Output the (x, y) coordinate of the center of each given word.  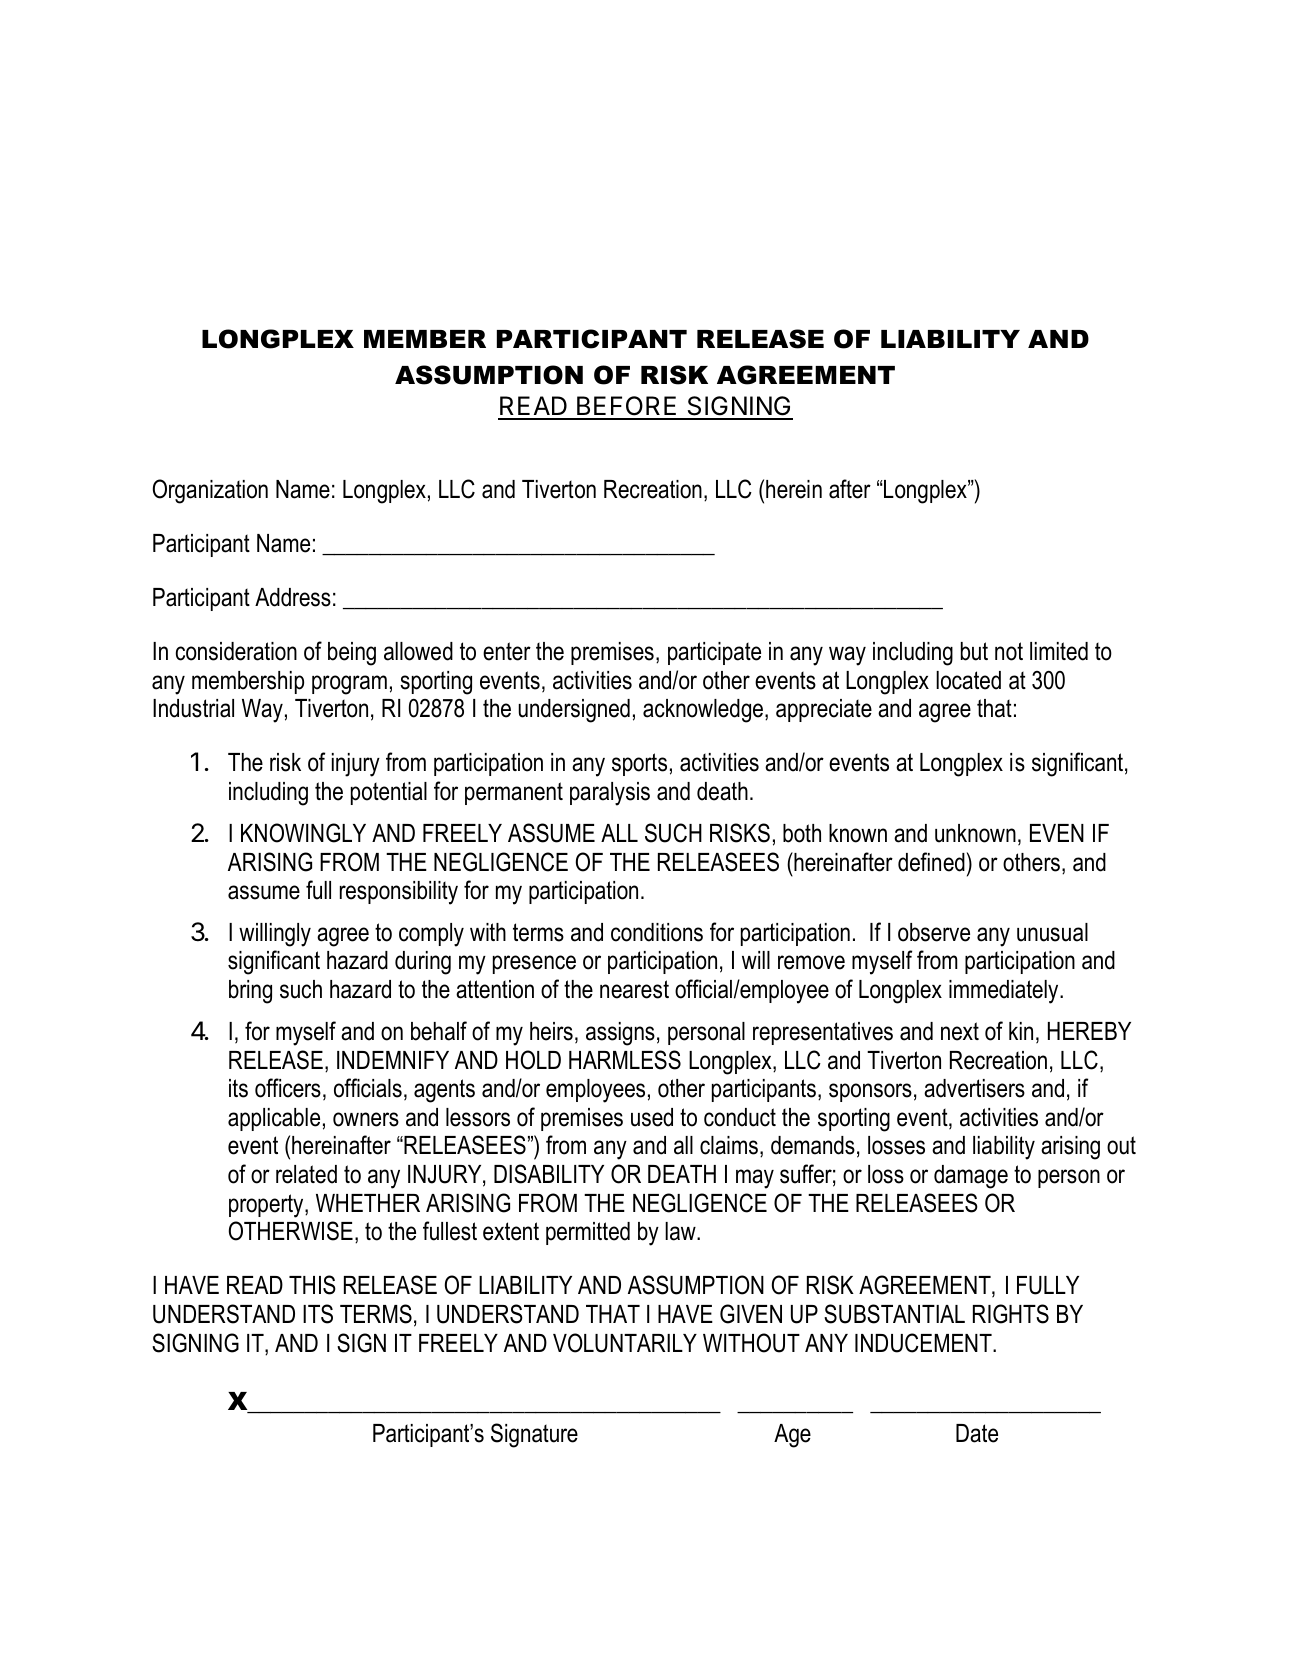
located (968, 680)
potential (389, 793)
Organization (210, 491)
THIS (312, 1285)
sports (639, 764)
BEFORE (627, 407)
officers (288, 1088)
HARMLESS (625, 1060)
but (974, 651)
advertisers (974, 1088)
